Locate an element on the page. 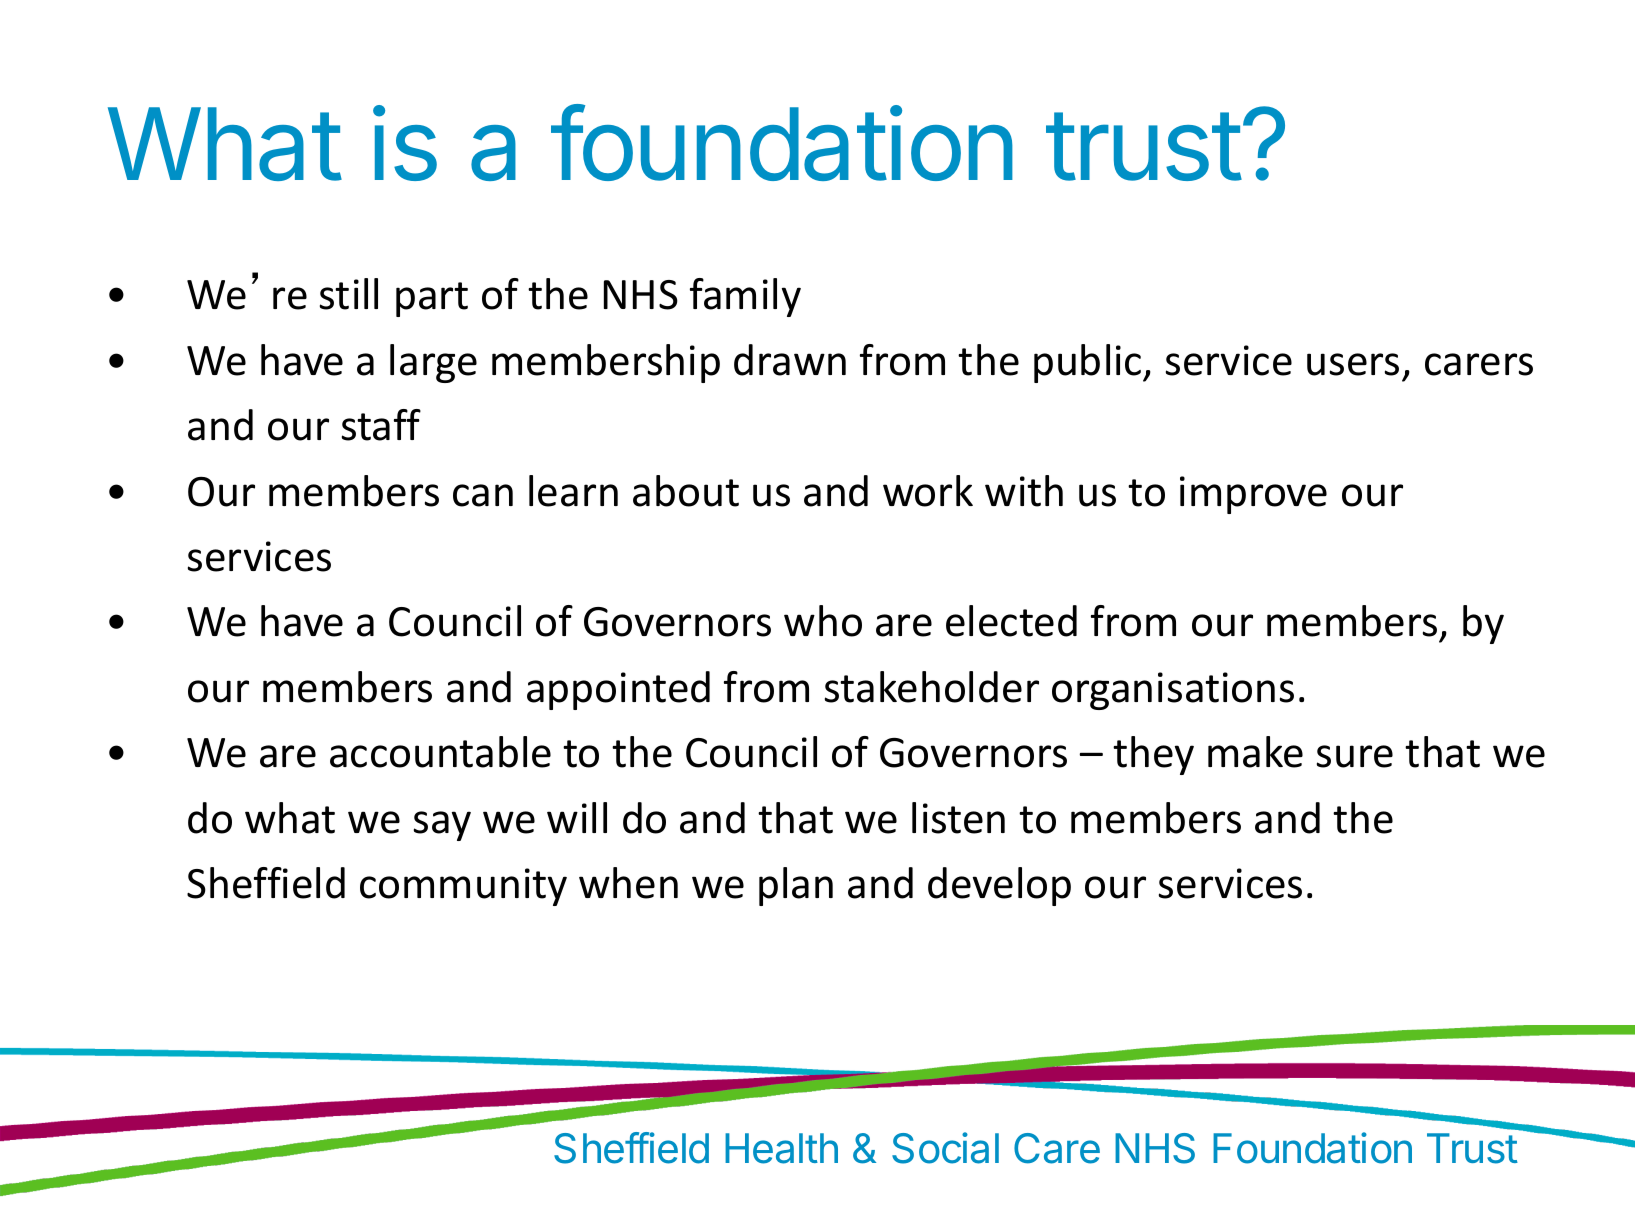 Image resolution: width=1635 pixels, height=1226 pixels. who is located at coordinates (823, 621).
